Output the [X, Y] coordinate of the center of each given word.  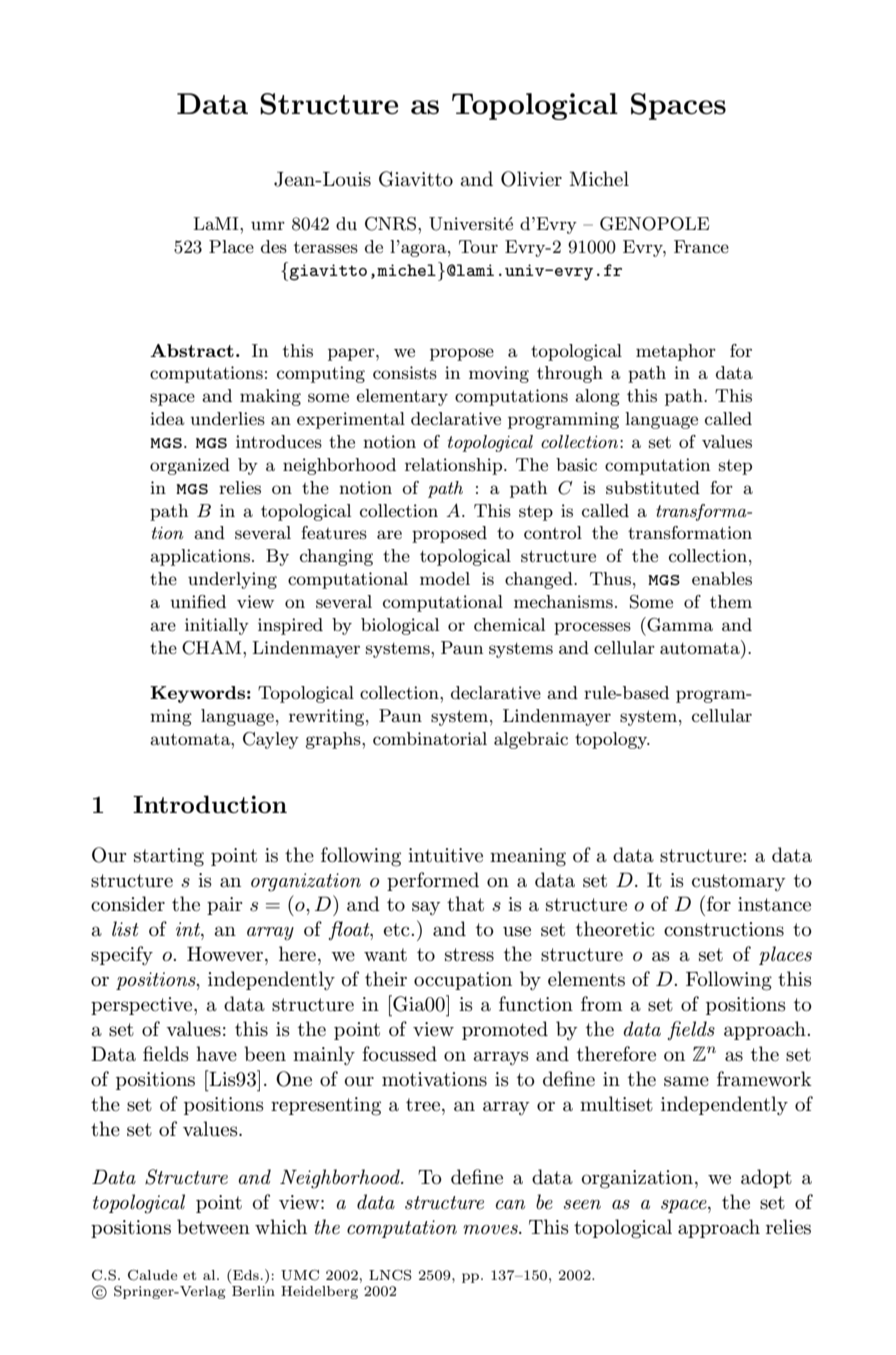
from [602, 1003]
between [213, 1227]
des [274, 246]
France [701, 246]
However [226, 954]
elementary [402, 397]
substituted [653, 488]
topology [612, 740]
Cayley [271, 740]
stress [469, 955]
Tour [478, 246]
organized [190, 466]
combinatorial [430, 738]
